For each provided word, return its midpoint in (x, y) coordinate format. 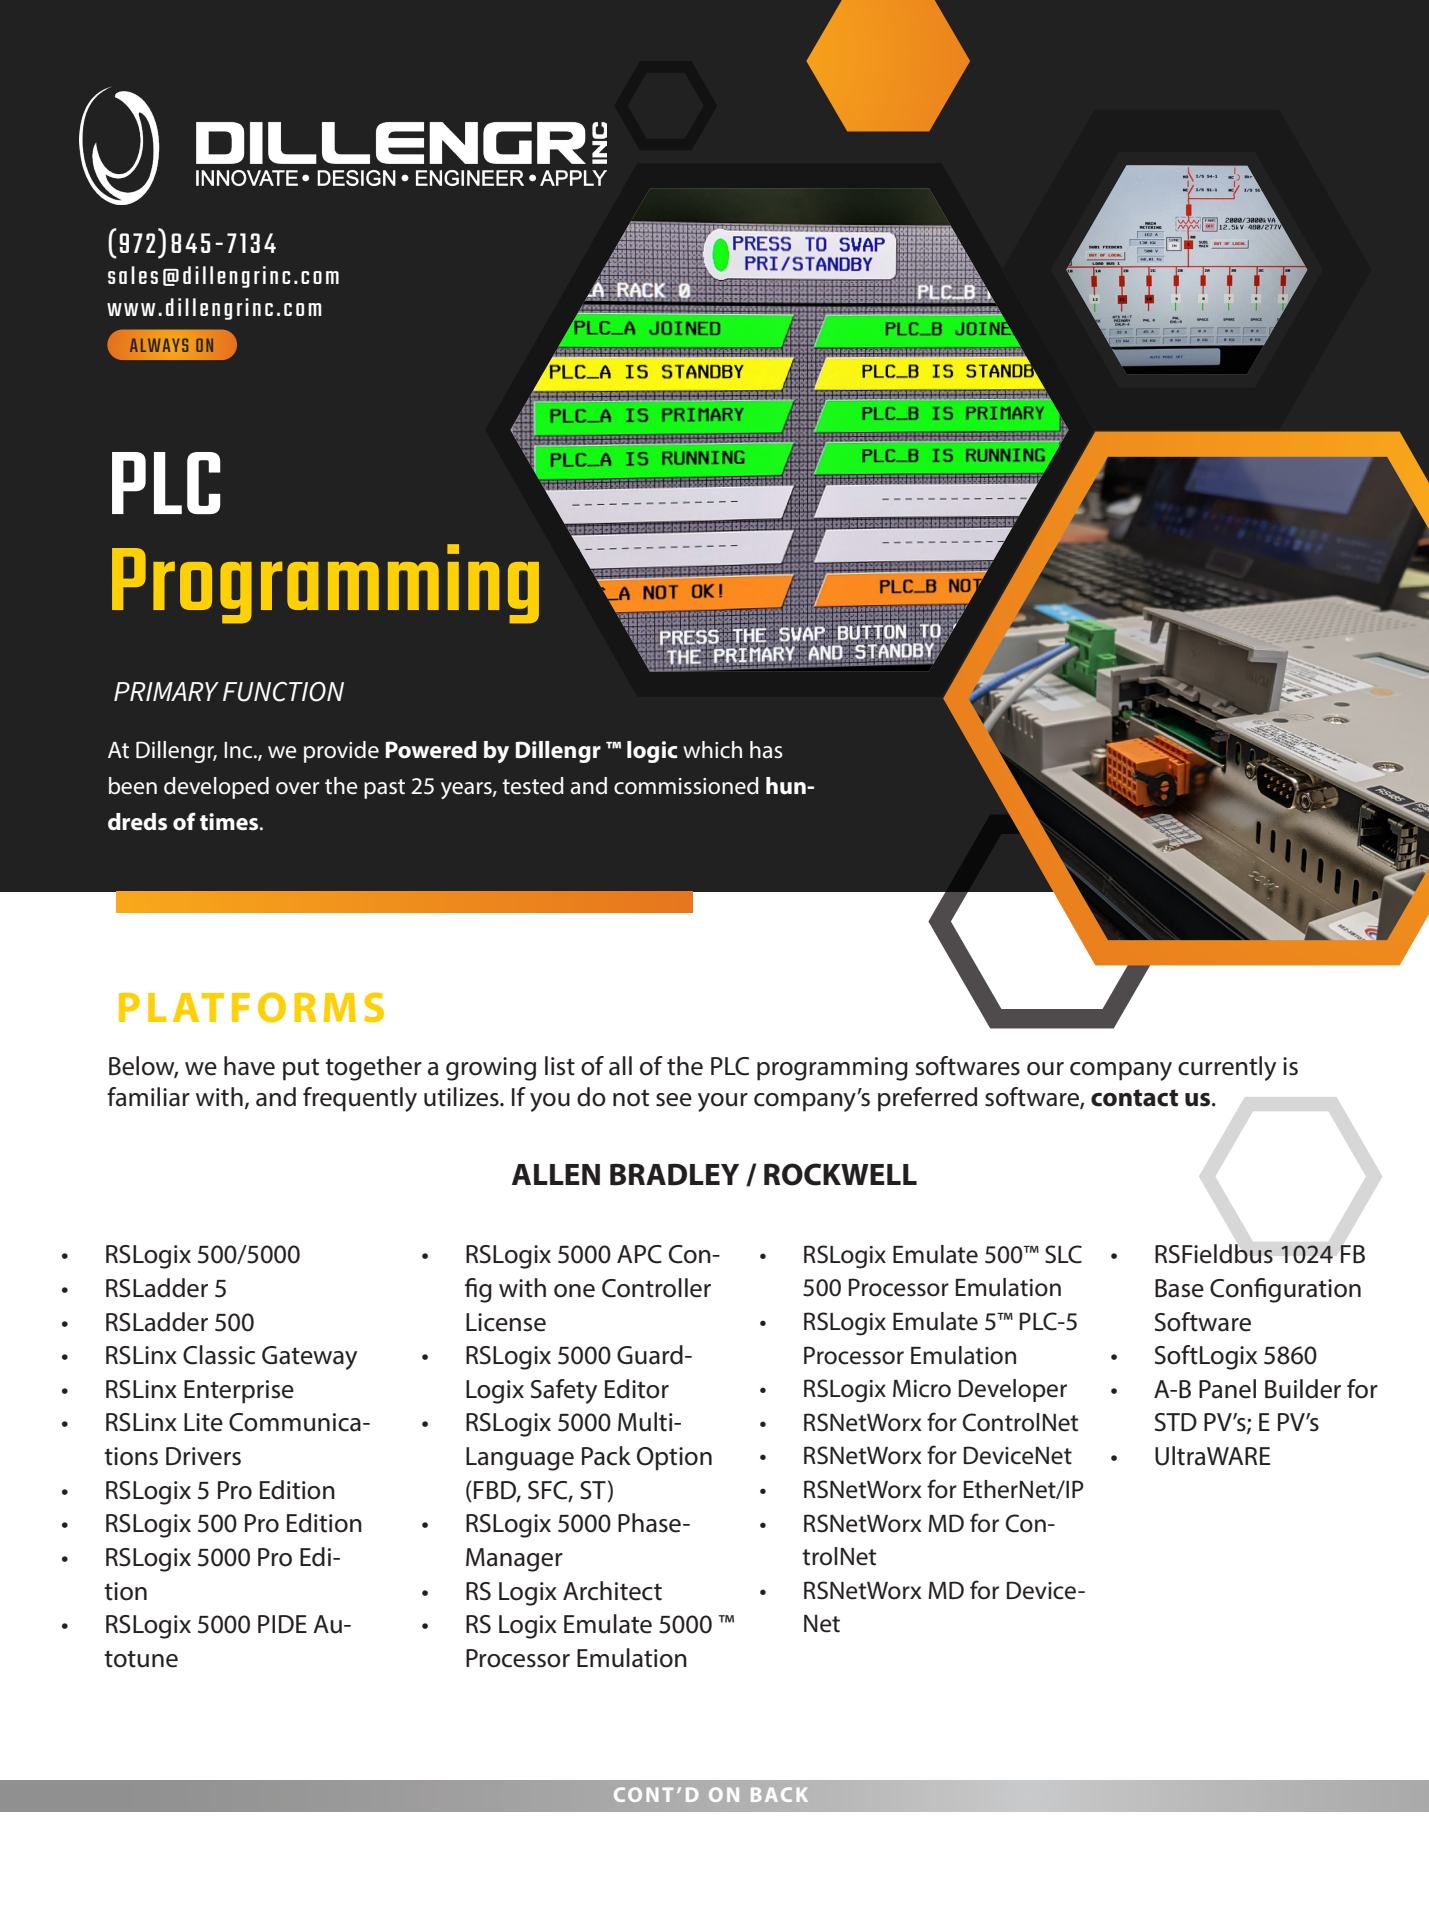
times (230, 822)
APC (639, 1254)
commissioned (686, 786)
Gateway (309, 1358)
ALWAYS (159, 345)
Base (1179, 1288)
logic (652, 752)
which (712, 750)
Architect (612, 1591)
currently (1227, 1068)
